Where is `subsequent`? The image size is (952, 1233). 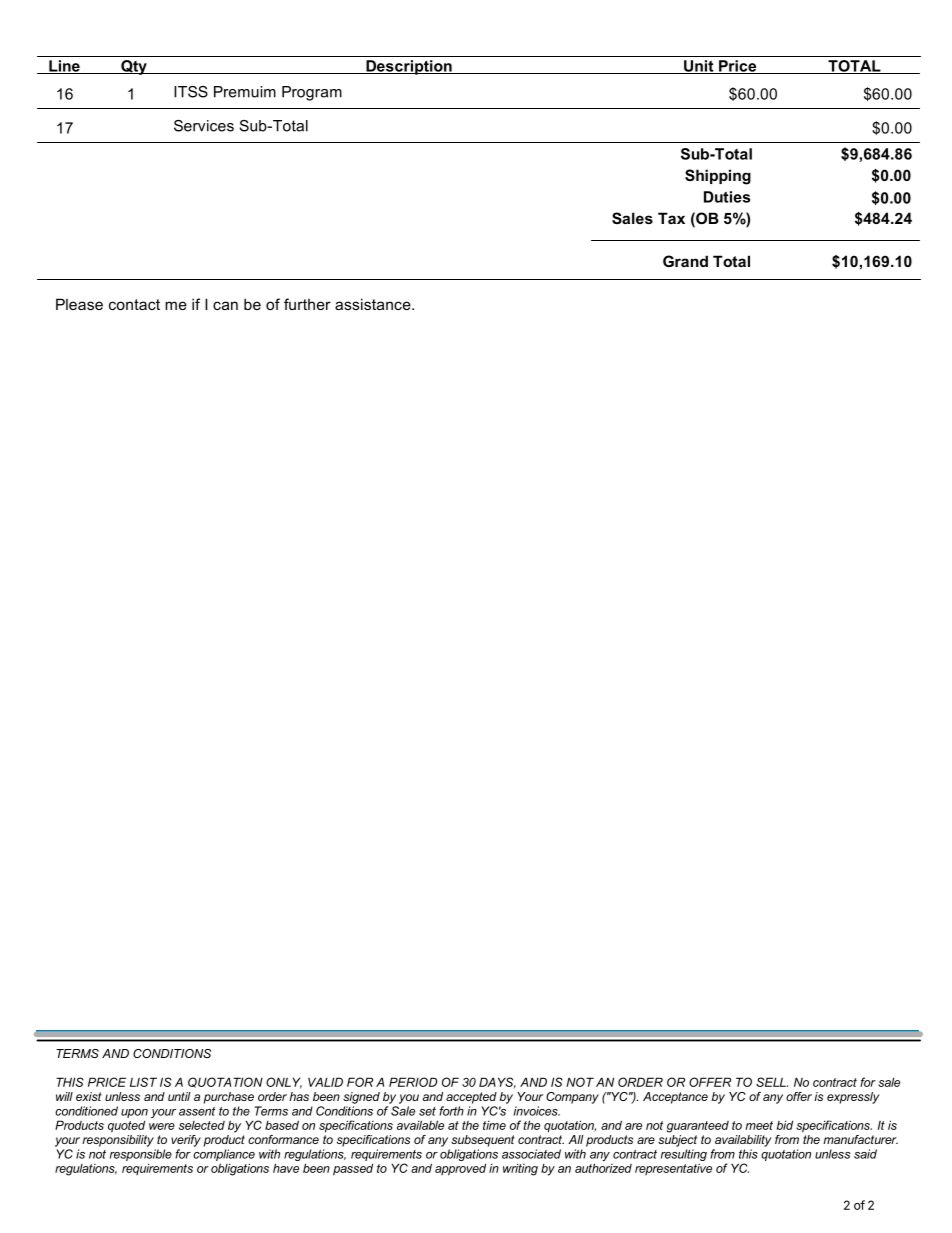
subsequent is located at coordinates (483, 1141).
